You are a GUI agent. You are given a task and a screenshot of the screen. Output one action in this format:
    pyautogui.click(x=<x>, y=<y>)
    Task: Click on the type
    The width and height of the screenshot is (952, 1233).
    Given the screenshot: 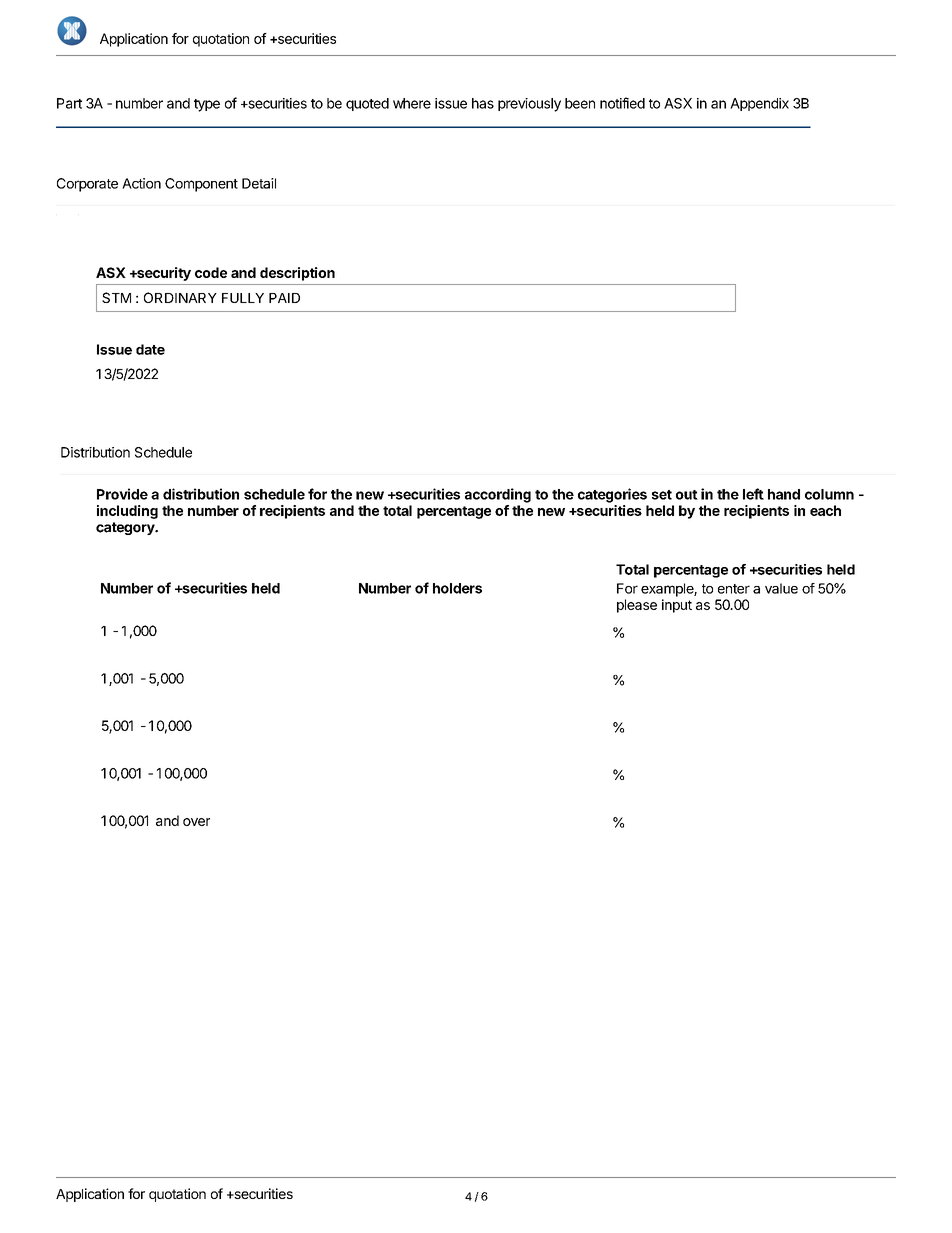 What is the action you would take?
    pyautogui.click(x=207, y=105)
